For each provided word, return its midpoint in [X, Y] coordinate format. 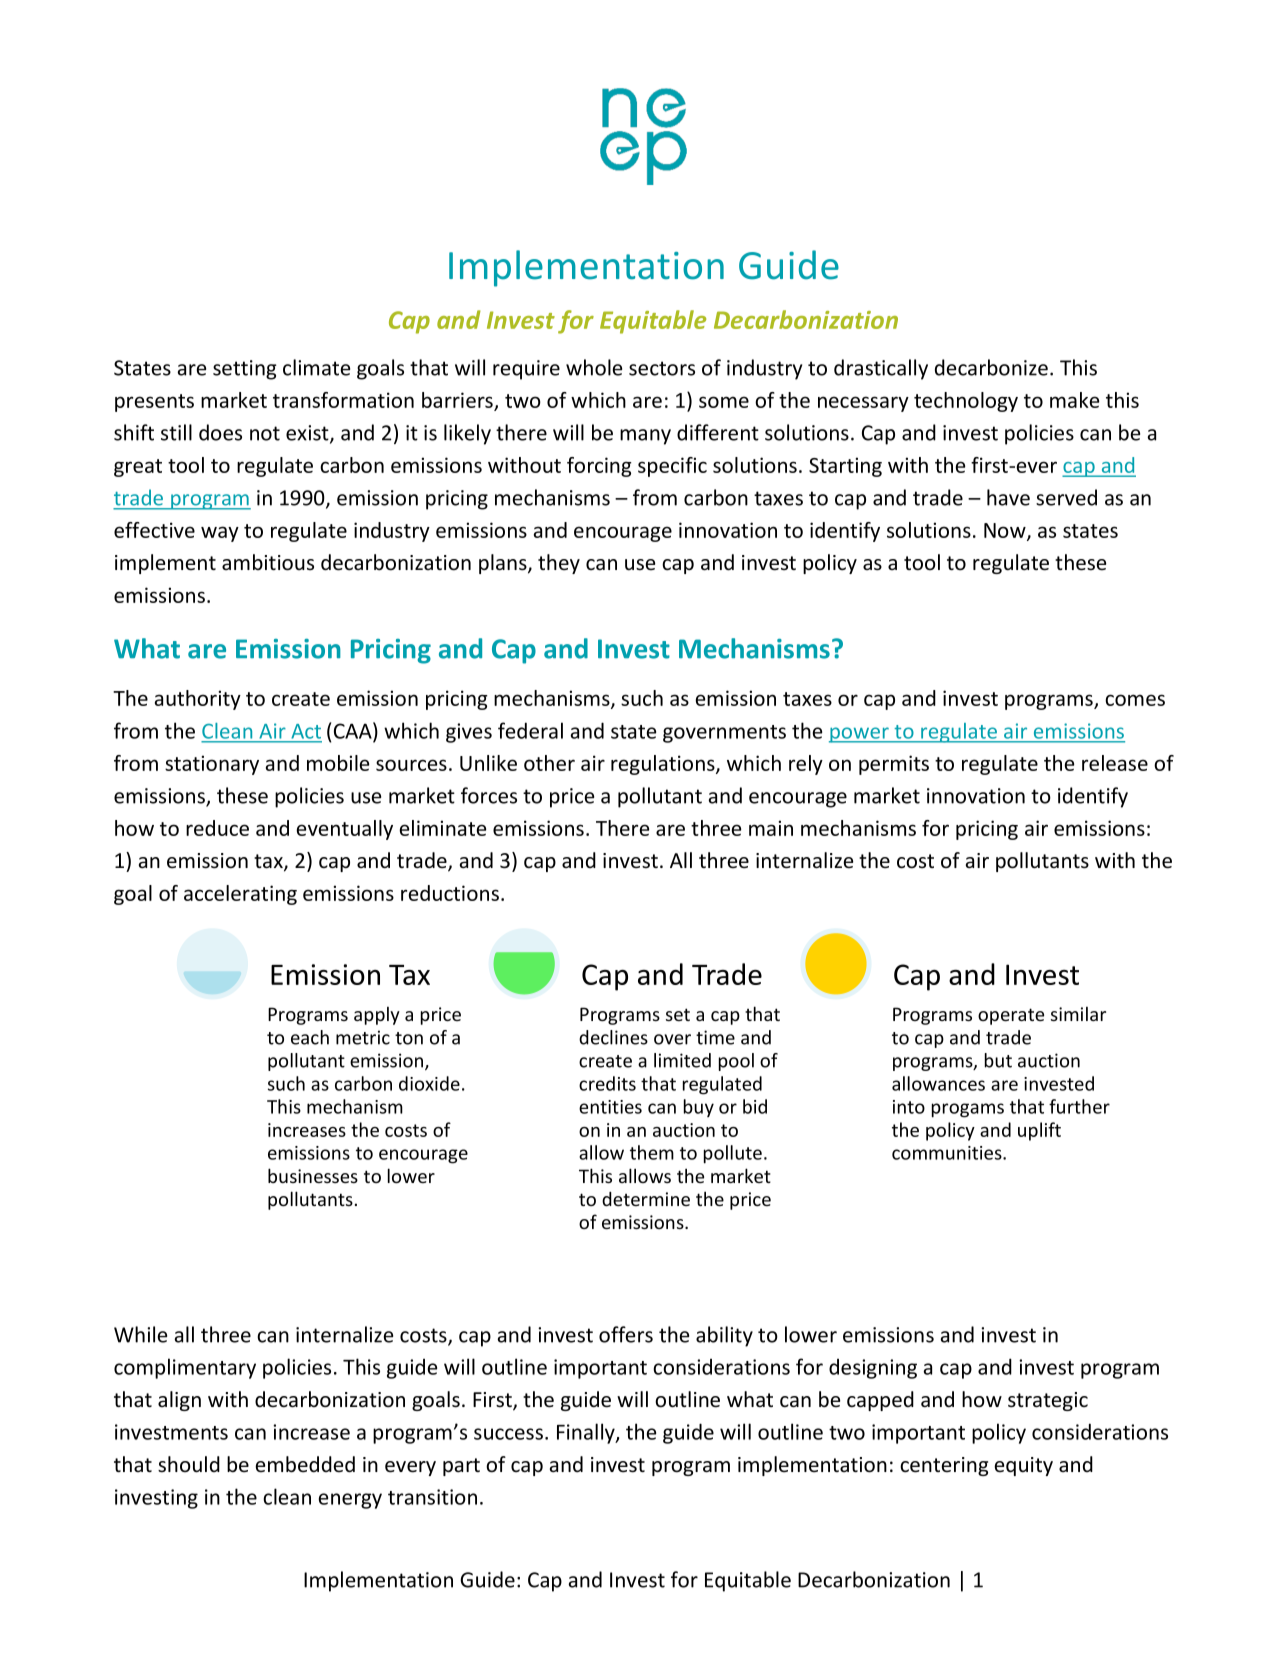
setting [245, 370]
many [645, 437]
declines [613, 1037]
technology [966, 402]
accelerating [240, 895]
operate [1011, 1016]
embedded [305, 1464]
